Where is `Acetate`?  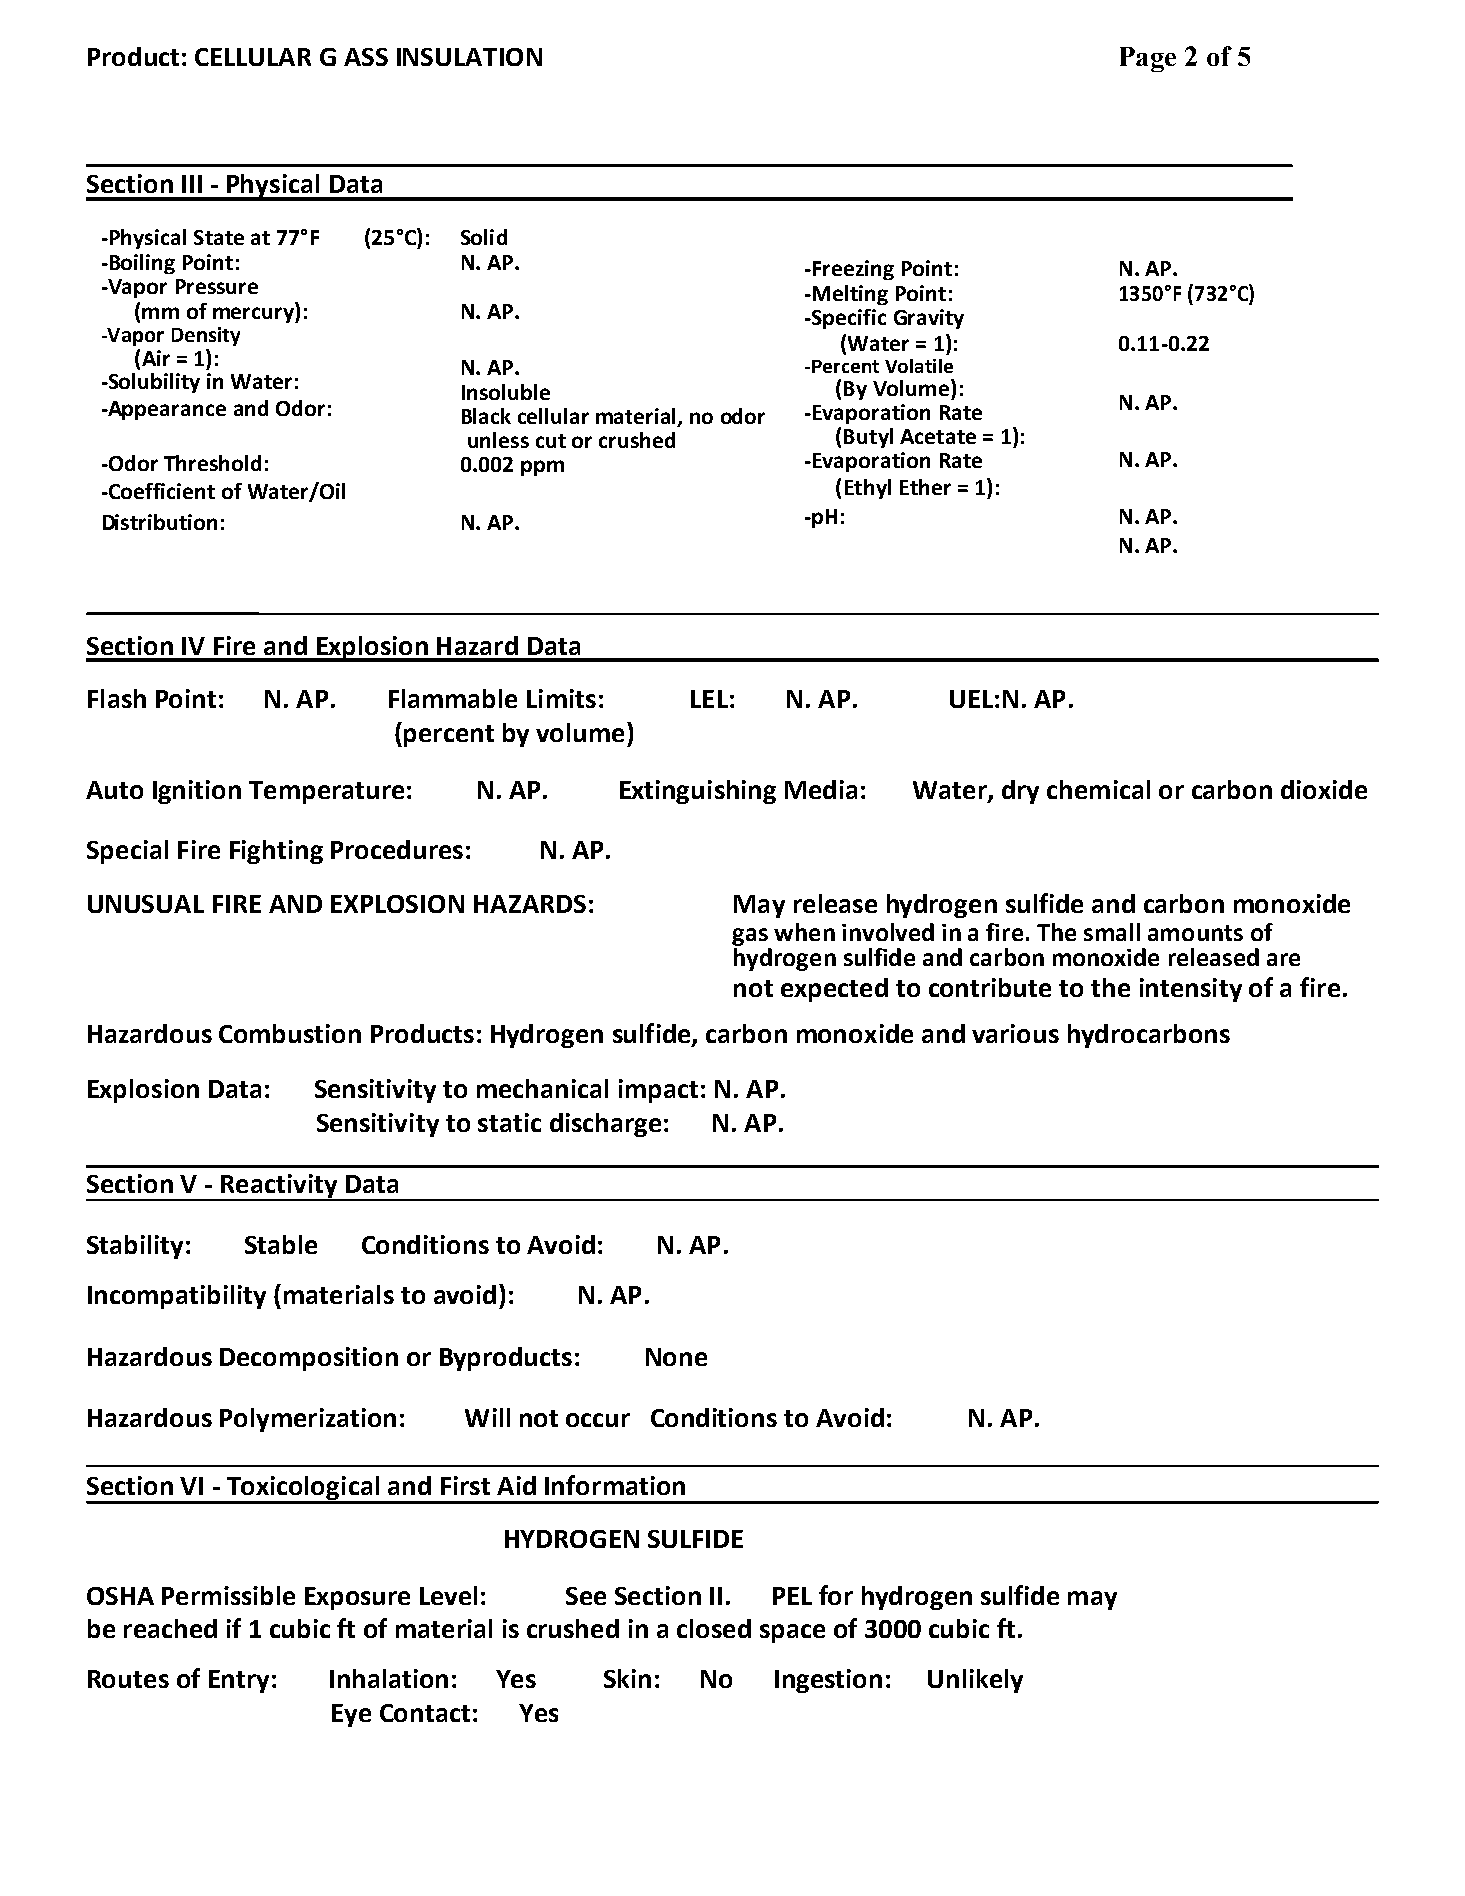 Acetate is located at coordinates (938, 436).
